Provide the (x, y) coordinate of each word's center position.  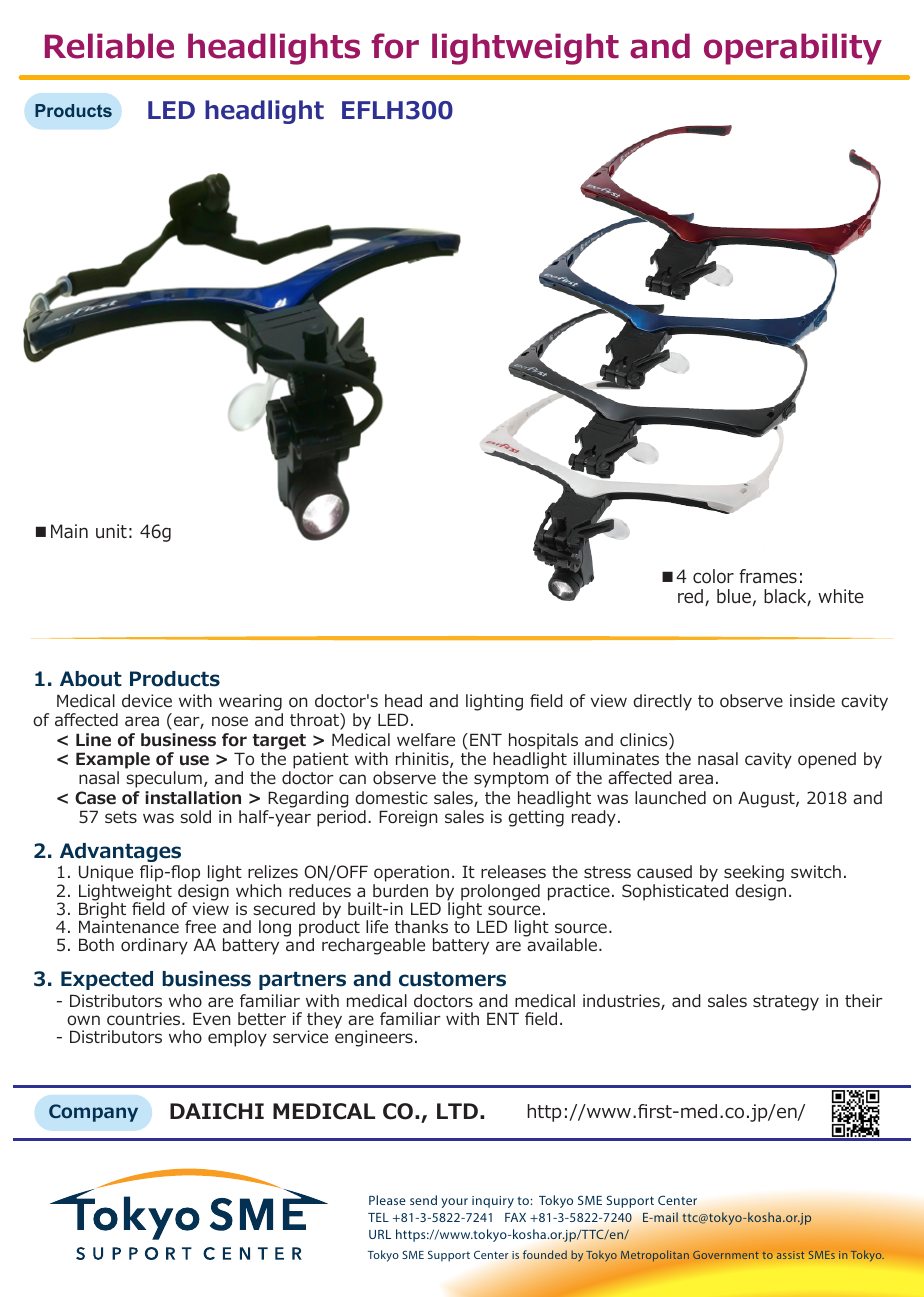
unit (111, 531)
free (200, 926)
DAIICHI (217, 1111)
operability (793, 49)
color (713, 576)
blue (734, 596)
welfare (426, 739)
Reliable (109, 46)
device (147, 701)
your (454, 1203)
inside (812, 700)
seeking (754, 875)
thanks (421, 926)
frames (768, 576)
